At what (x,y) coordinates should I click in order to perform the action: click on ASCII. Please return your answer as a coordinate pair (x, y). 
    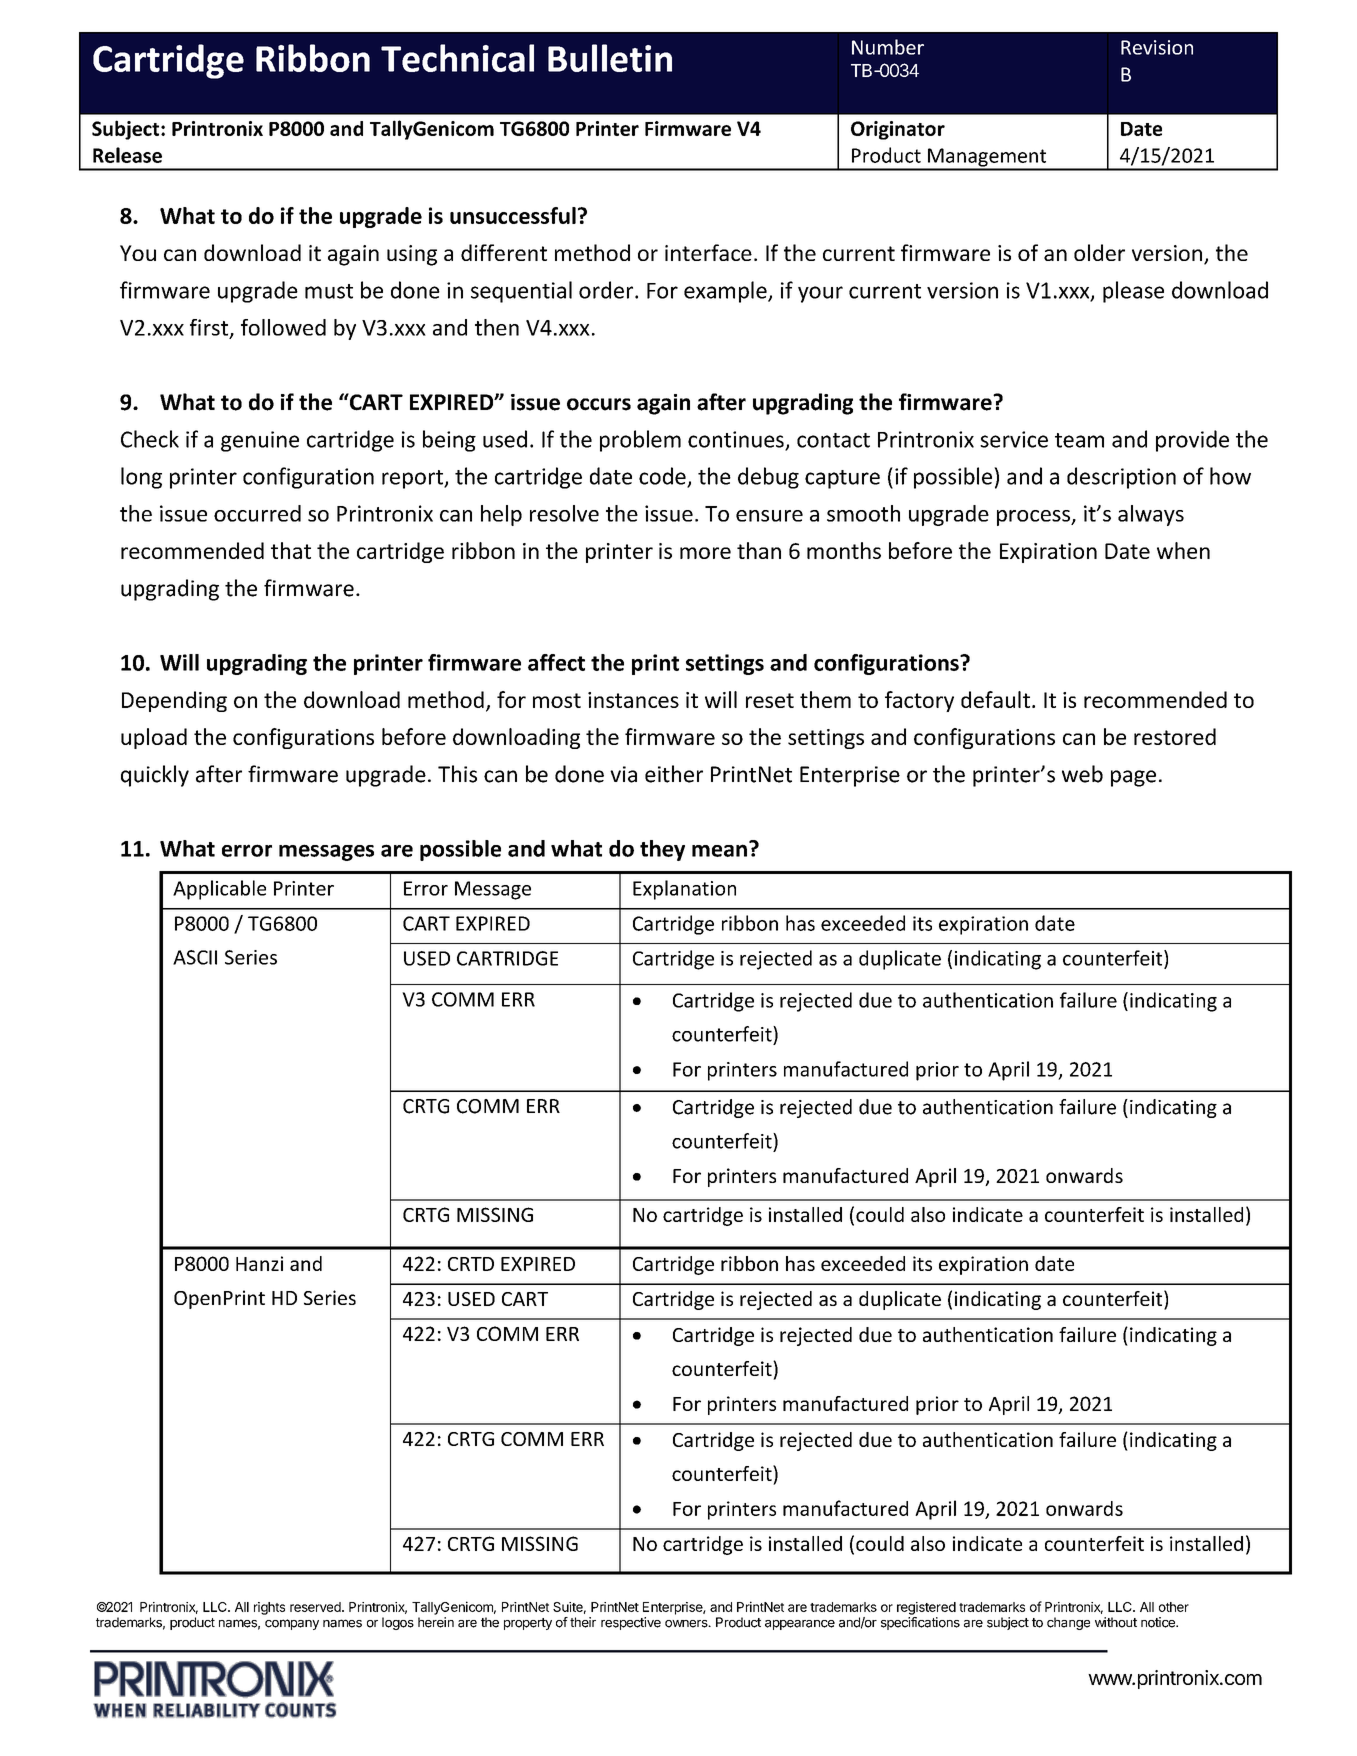
    Looking at the image, I should click on (195, 957).
